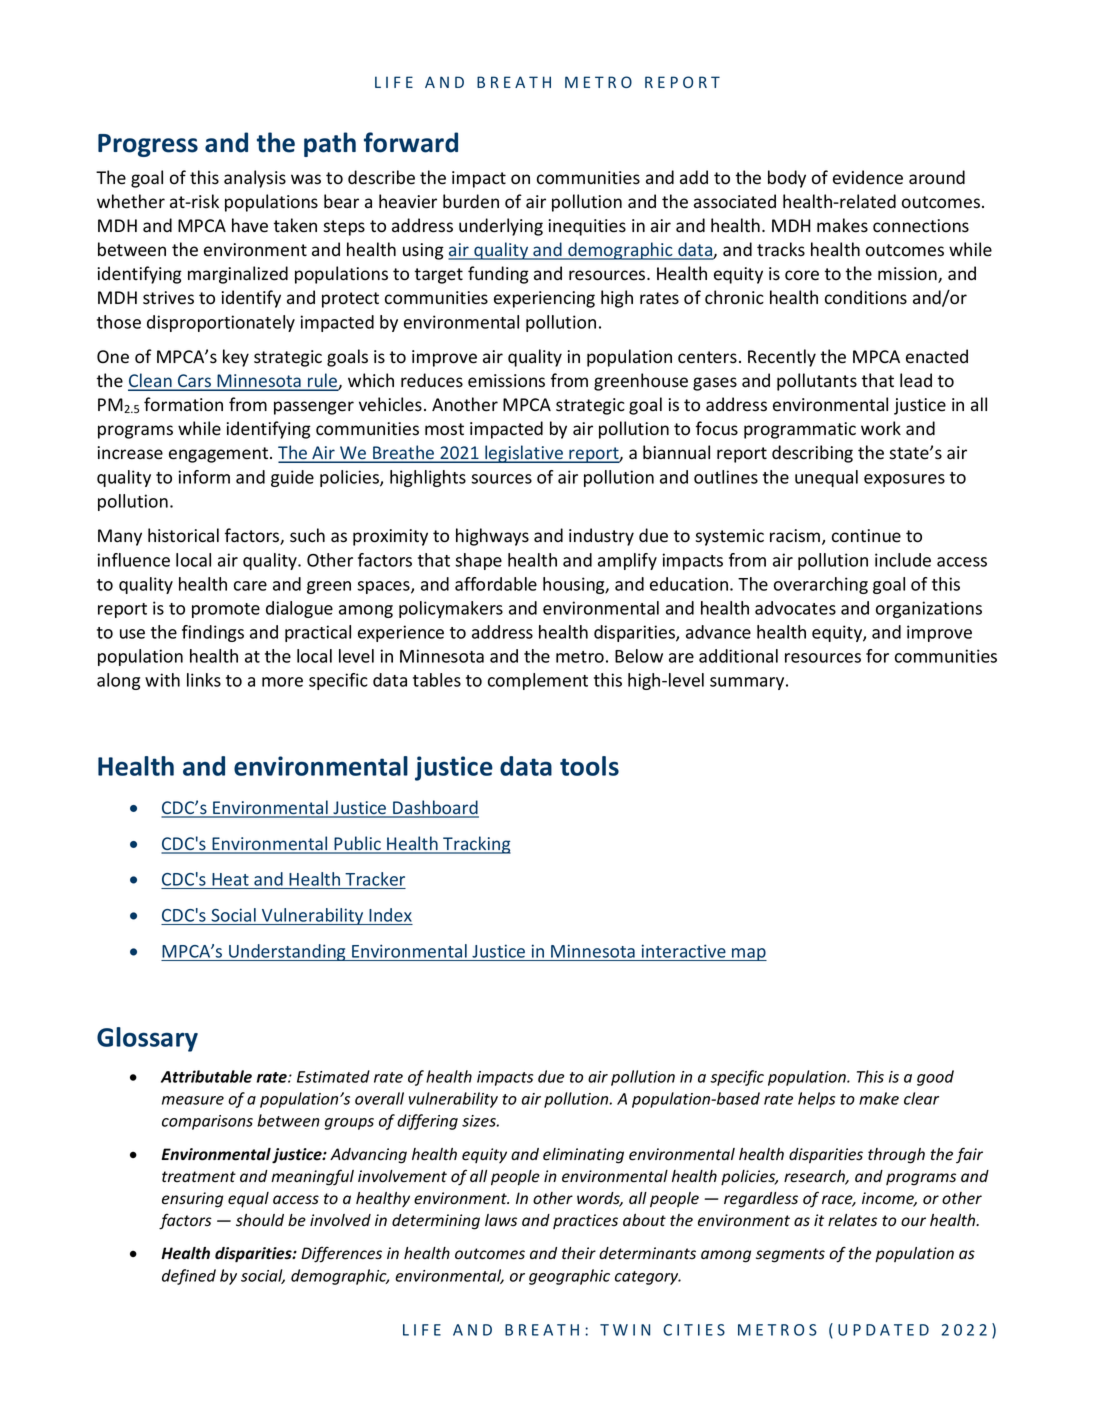 The height and width of the screenshot is (1419, 1097). What do you see at coordinates (748, 954) in the screenshot?
I see `map` at bounding box center [748, 954].
